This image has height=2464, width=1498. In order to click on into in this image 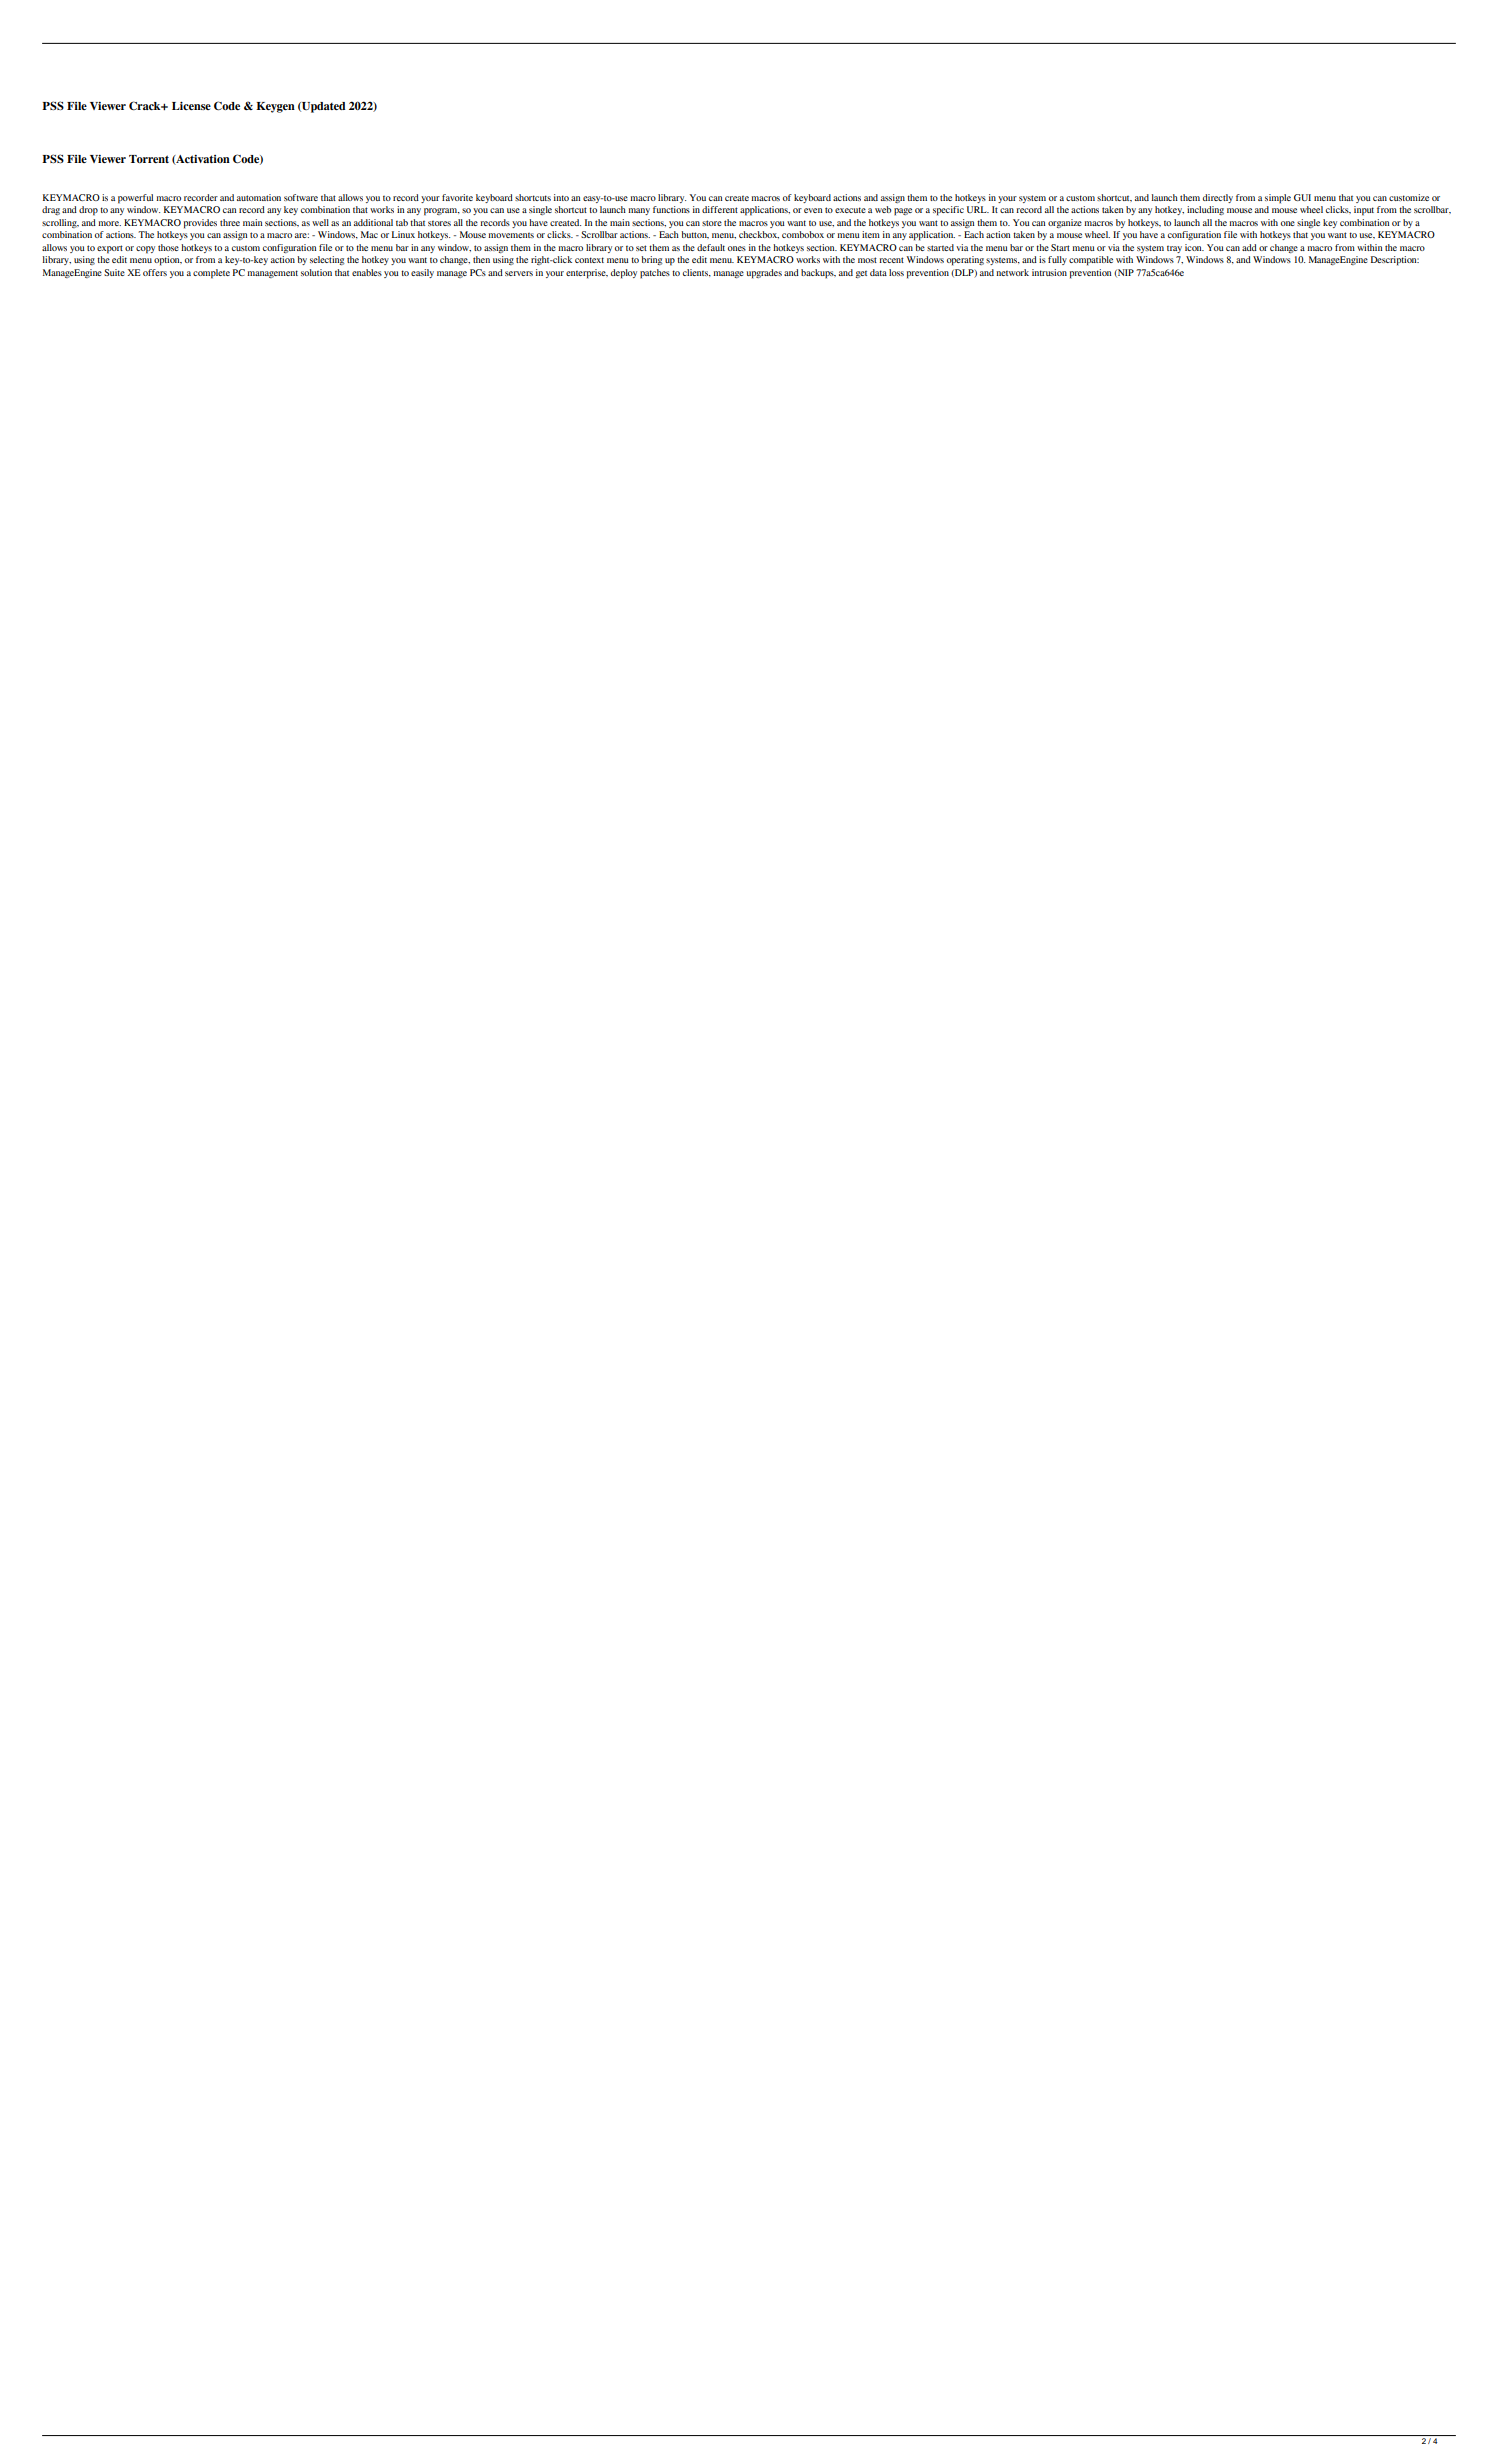, I will do `click(561, 197)`.
